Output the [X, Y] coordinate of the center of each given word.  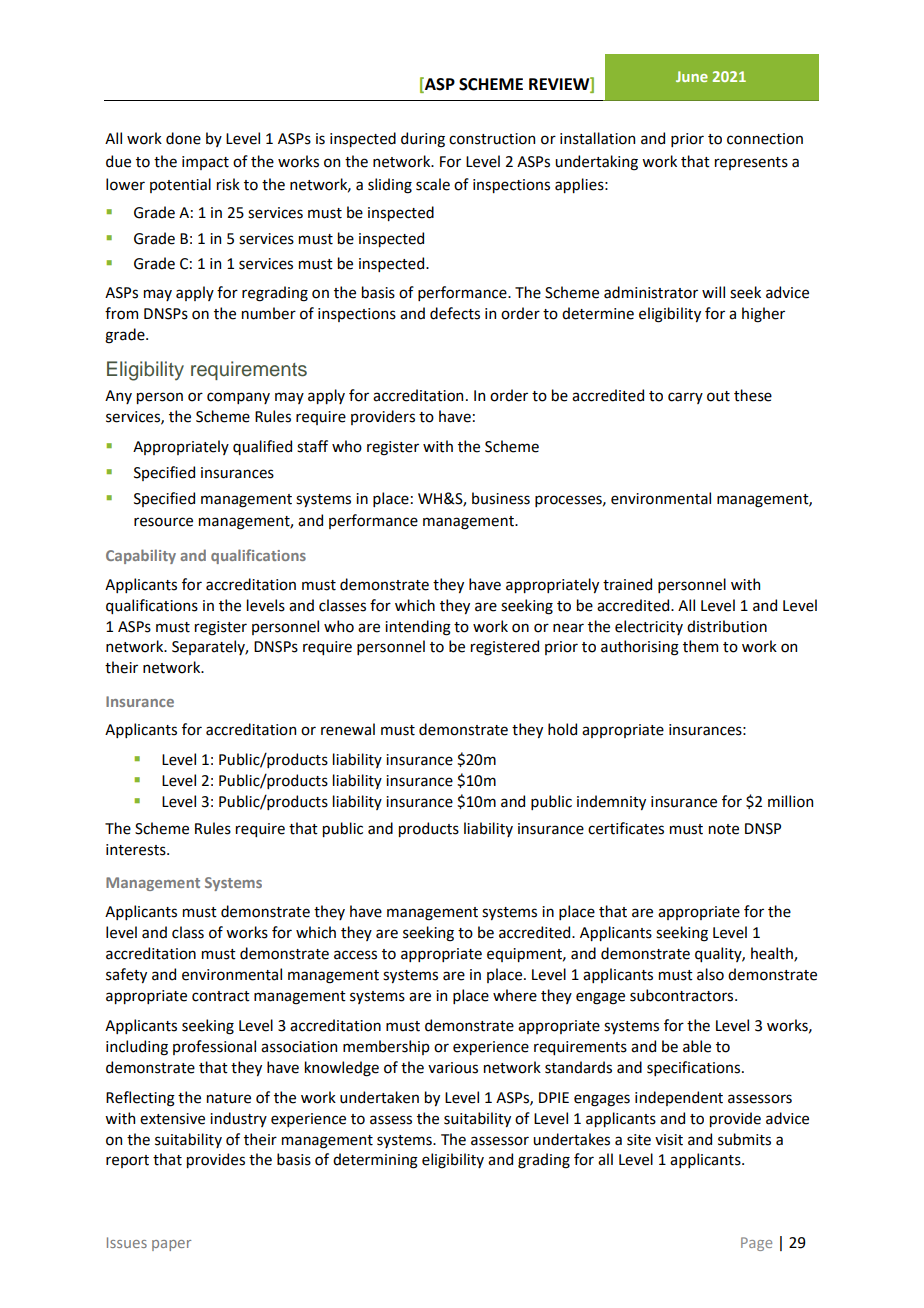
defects [455, 313]
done [183, 138]
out [718, 396]
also [710, 974]
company [238, 398]
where [515, 995]
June [692, 76]
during [423, 140]
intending [418, 628]
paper [171, 1245]
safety [126, 975]
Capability [141, 556]
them [700, 646]
